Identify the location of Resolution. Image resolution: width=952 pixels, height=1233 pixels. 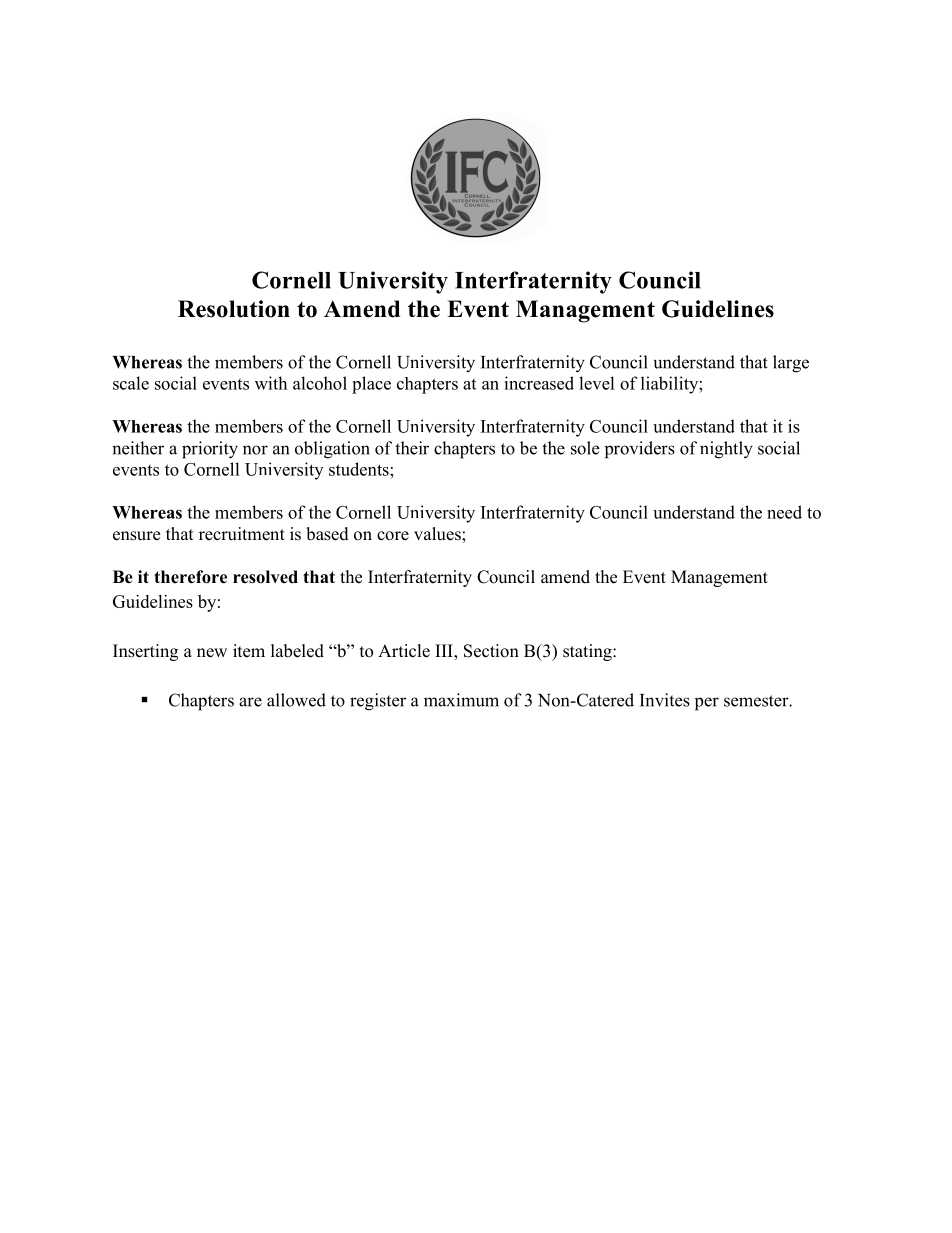
(234, 309).
